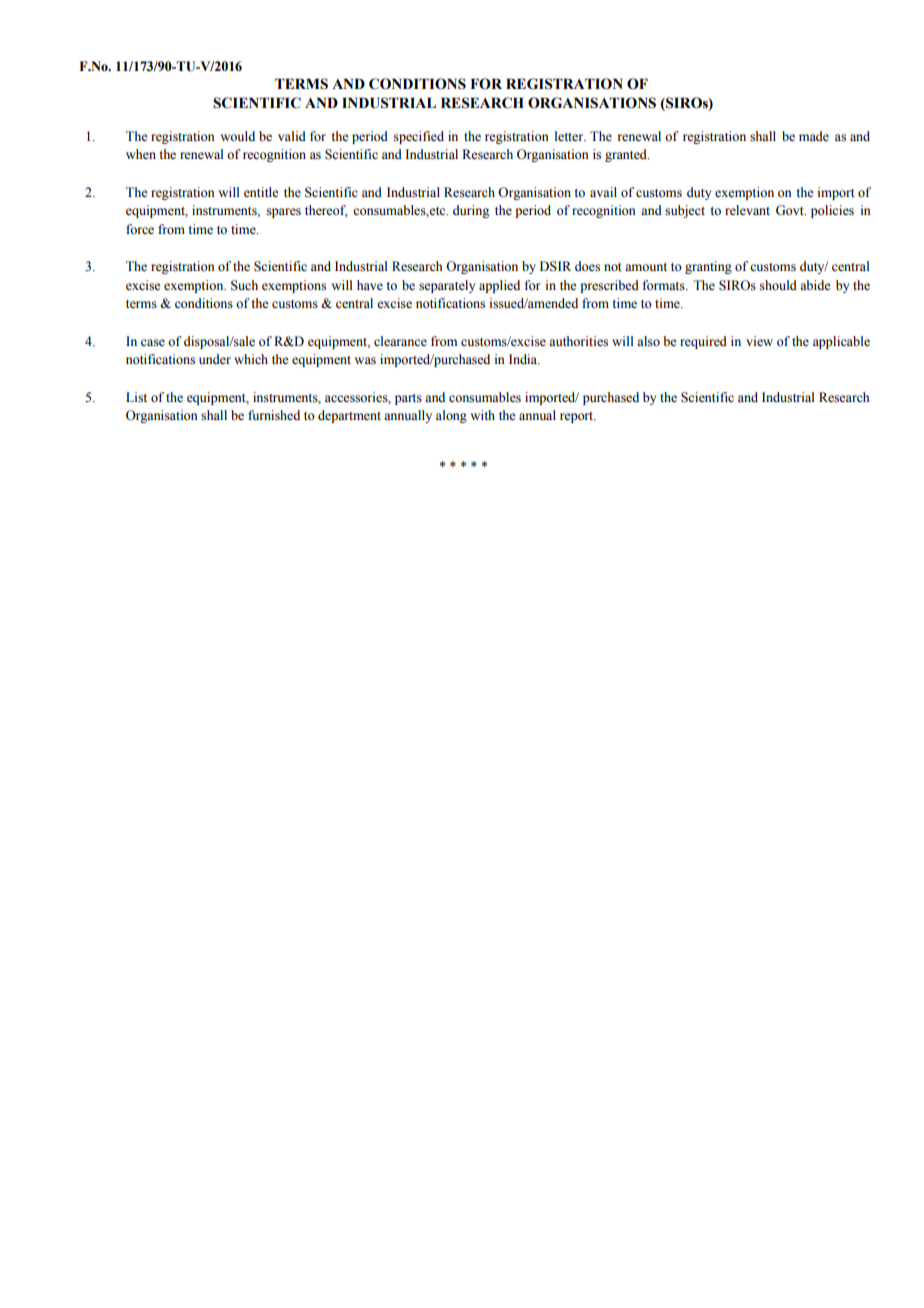 The height and width of the screenshot is (1308, 924). What do you see at coordinates (274, 415) in the screenshot?
I see `furnished` at bounding box center [274, 415].
